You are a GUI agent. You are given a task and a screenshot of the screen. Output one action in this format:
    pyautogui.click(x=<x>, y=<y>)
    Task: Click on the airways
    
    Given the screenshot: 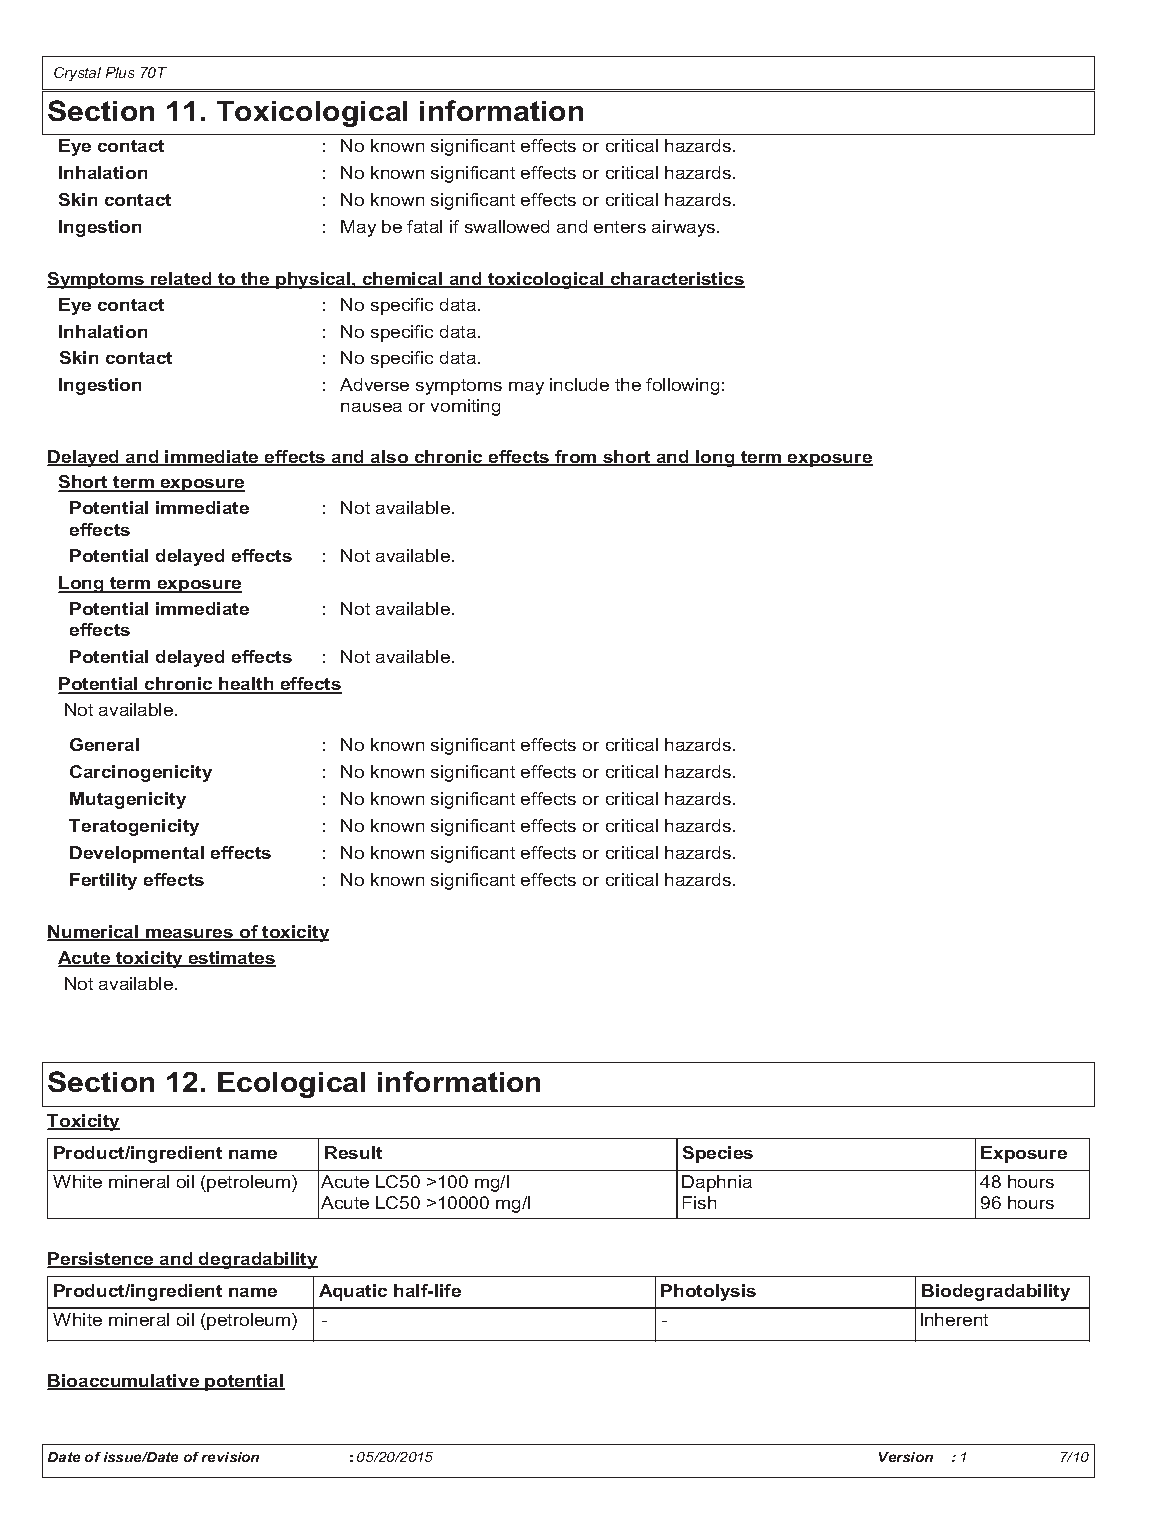 What is the action you would take?
    pyautogui.click(x=685, y=228)
